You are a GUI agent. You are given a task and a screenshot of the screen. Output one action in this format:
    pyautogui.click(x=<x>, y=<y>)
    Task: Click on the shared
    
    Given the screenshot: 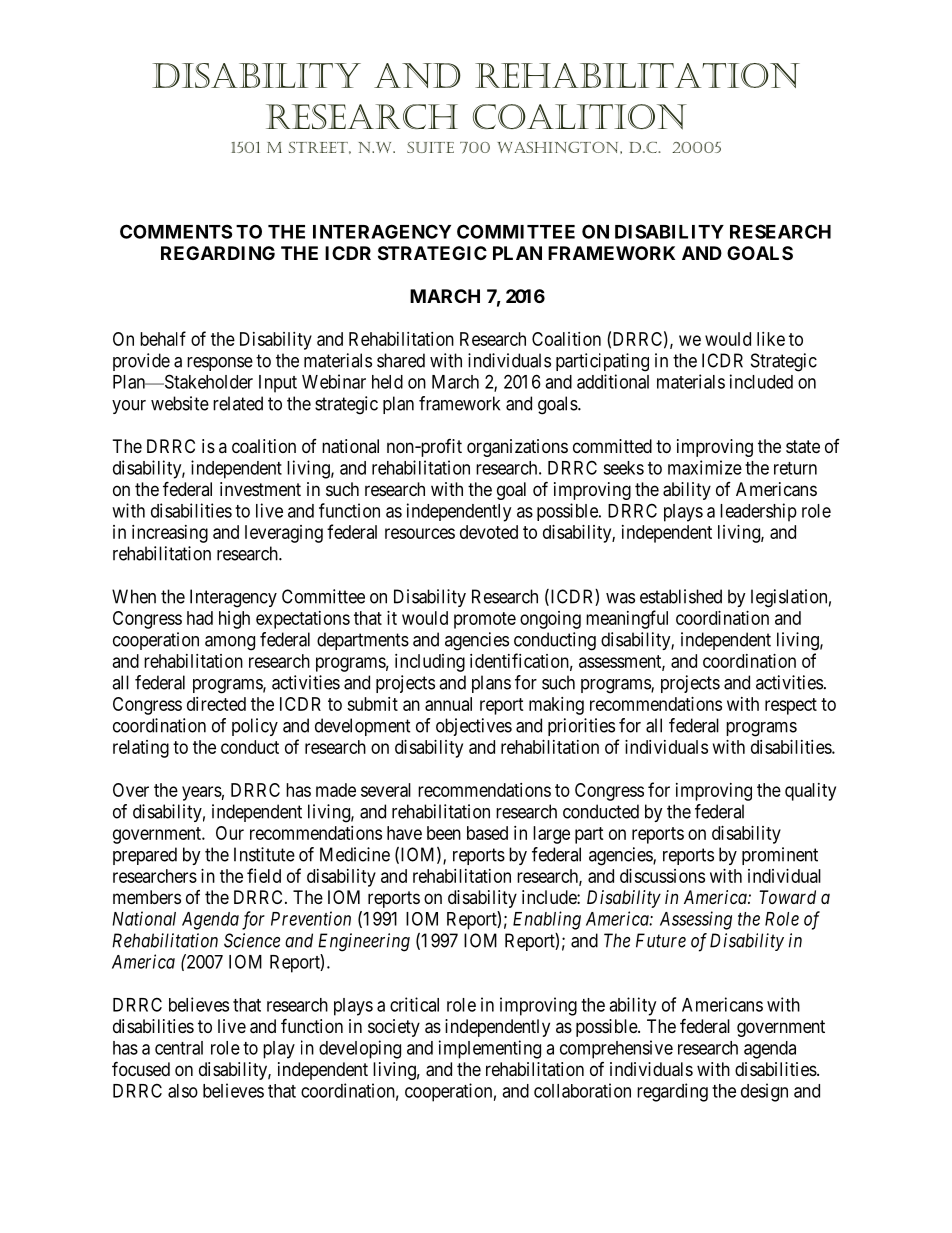 What is the action you would take?
    pyautogui.click(x=401, y=360)
